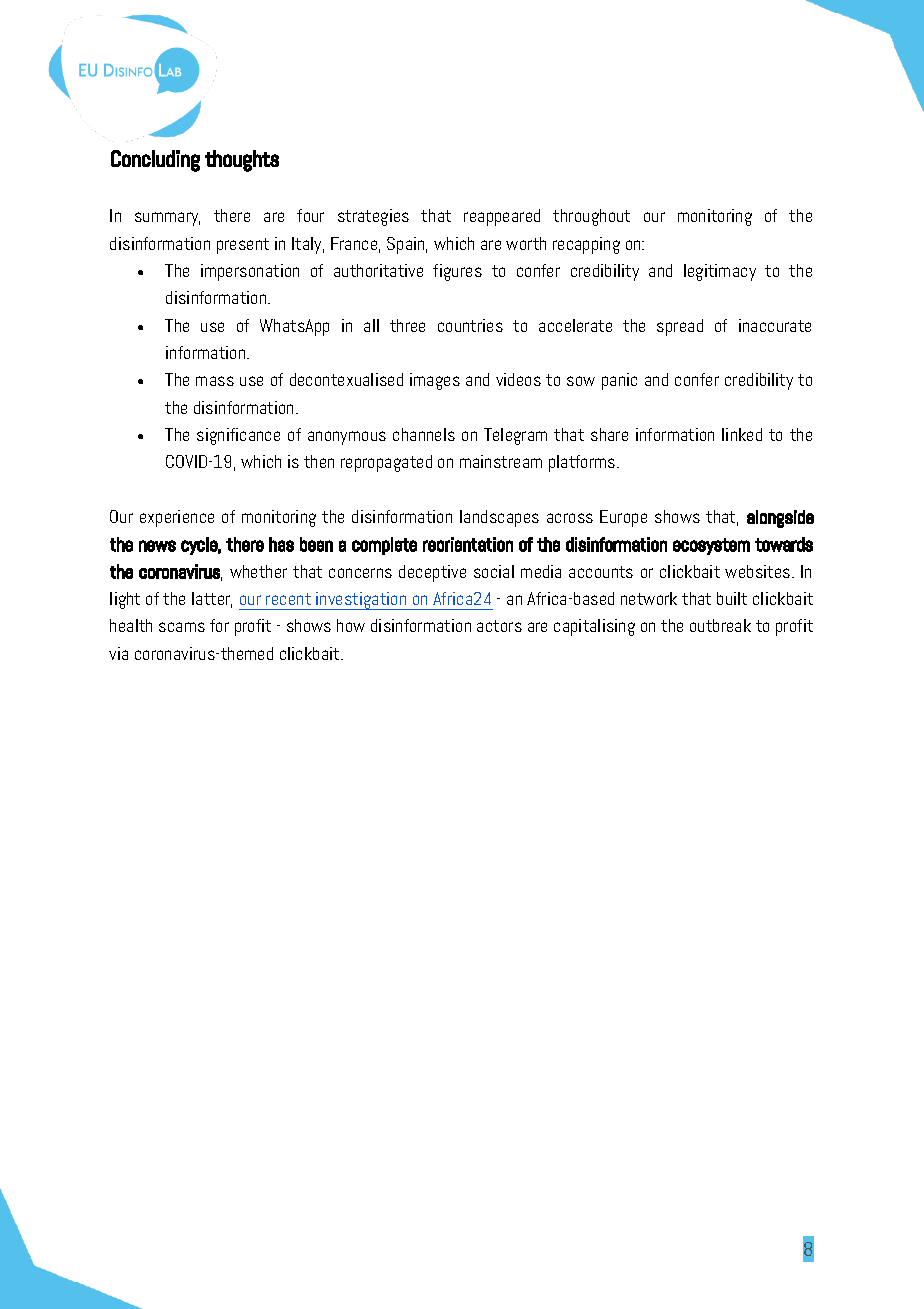 This screenshot has width=924, height=1309. Describe the element at coordinates (502, 217) in the screenshot. I see `reappeared` at that location.
